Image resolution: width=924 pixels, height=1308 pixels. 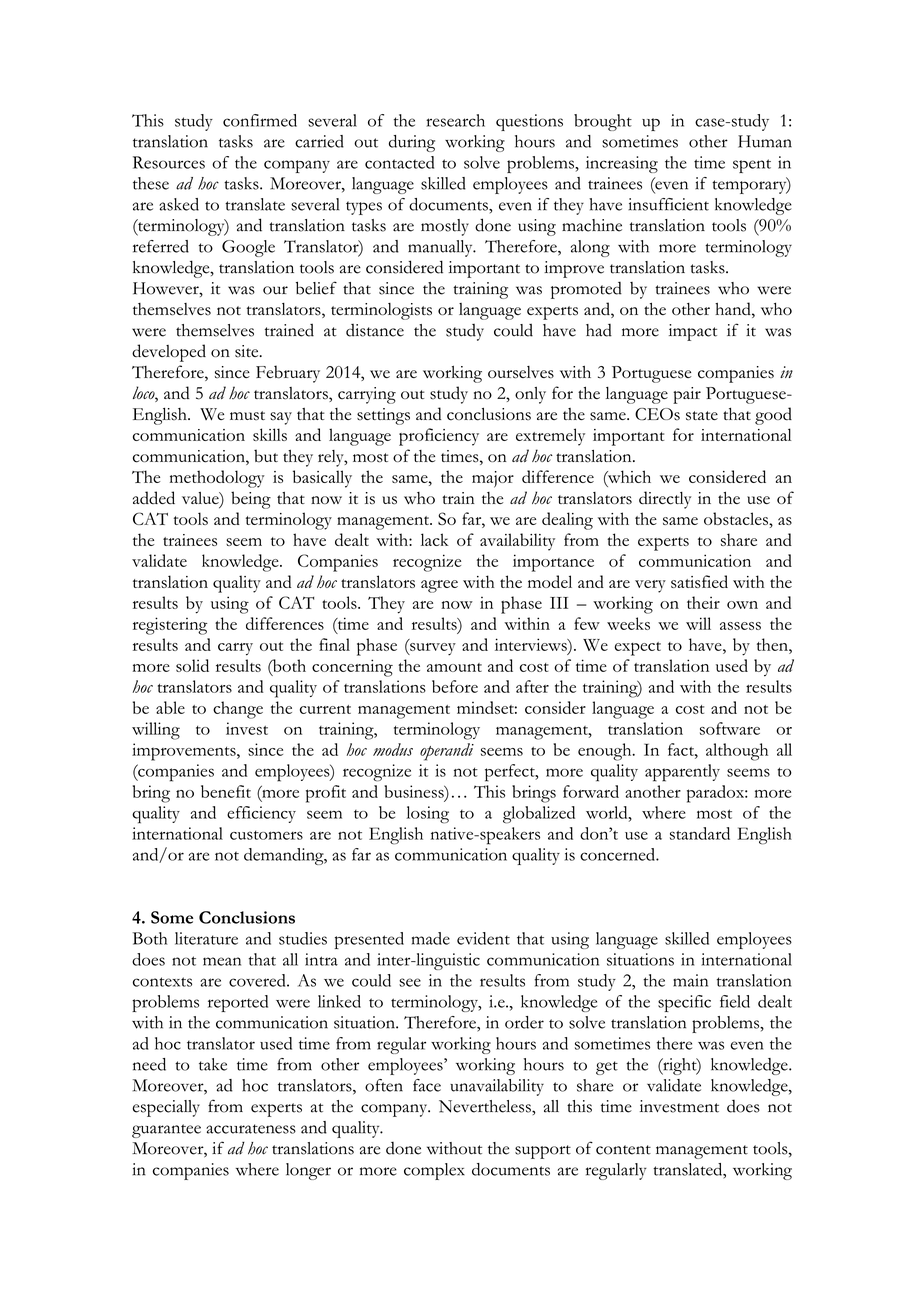 I want to click on standard, so click(x=700, y=833).
